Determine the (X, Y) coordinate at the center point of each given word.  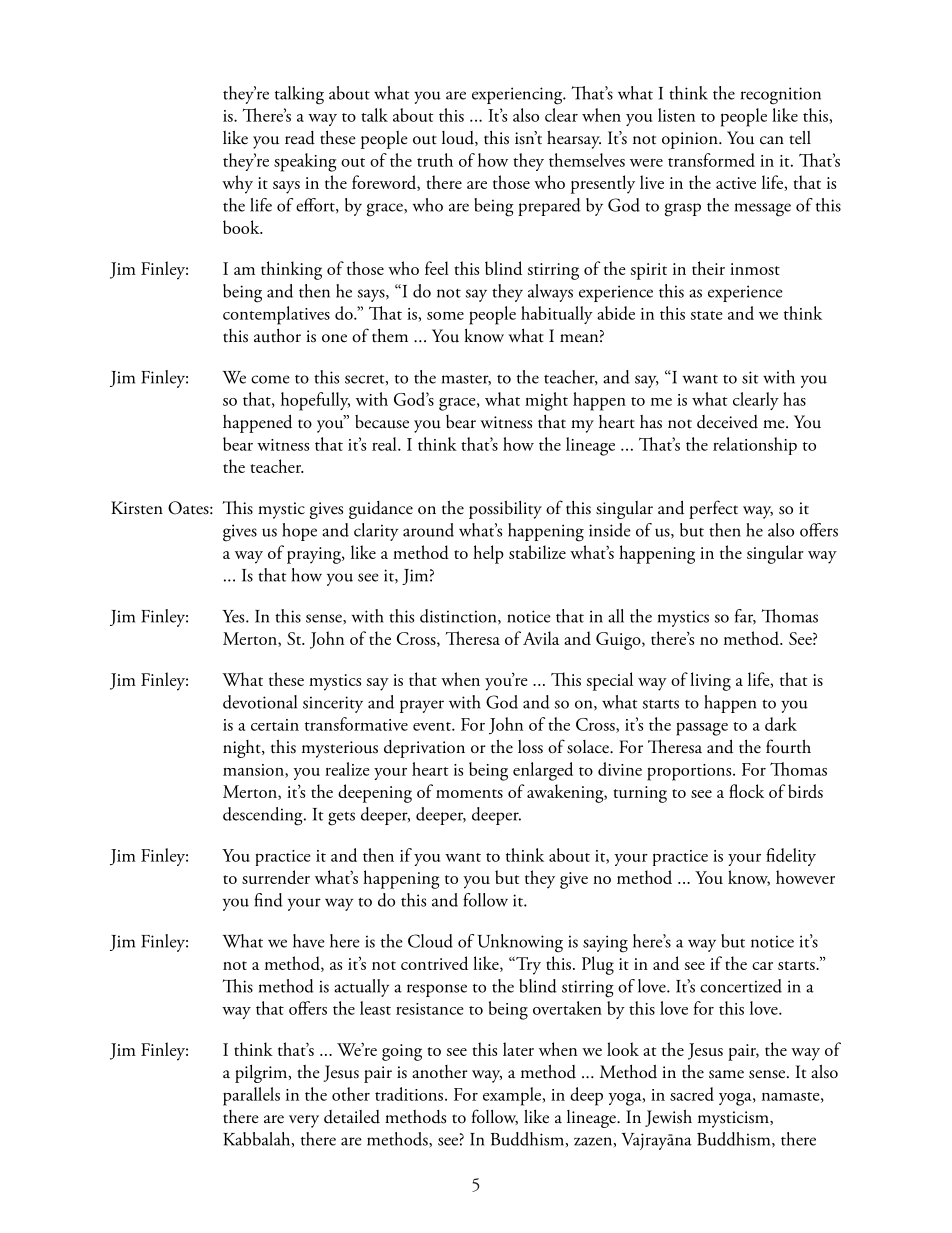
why (237, 184)
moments (469, 793)
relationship (755, 446)
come (270, 379)
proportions (690, 772)
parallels (251, 1096)
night (243, 749)
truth (435, 160)
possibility (505, 509)
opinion (691, 140)
